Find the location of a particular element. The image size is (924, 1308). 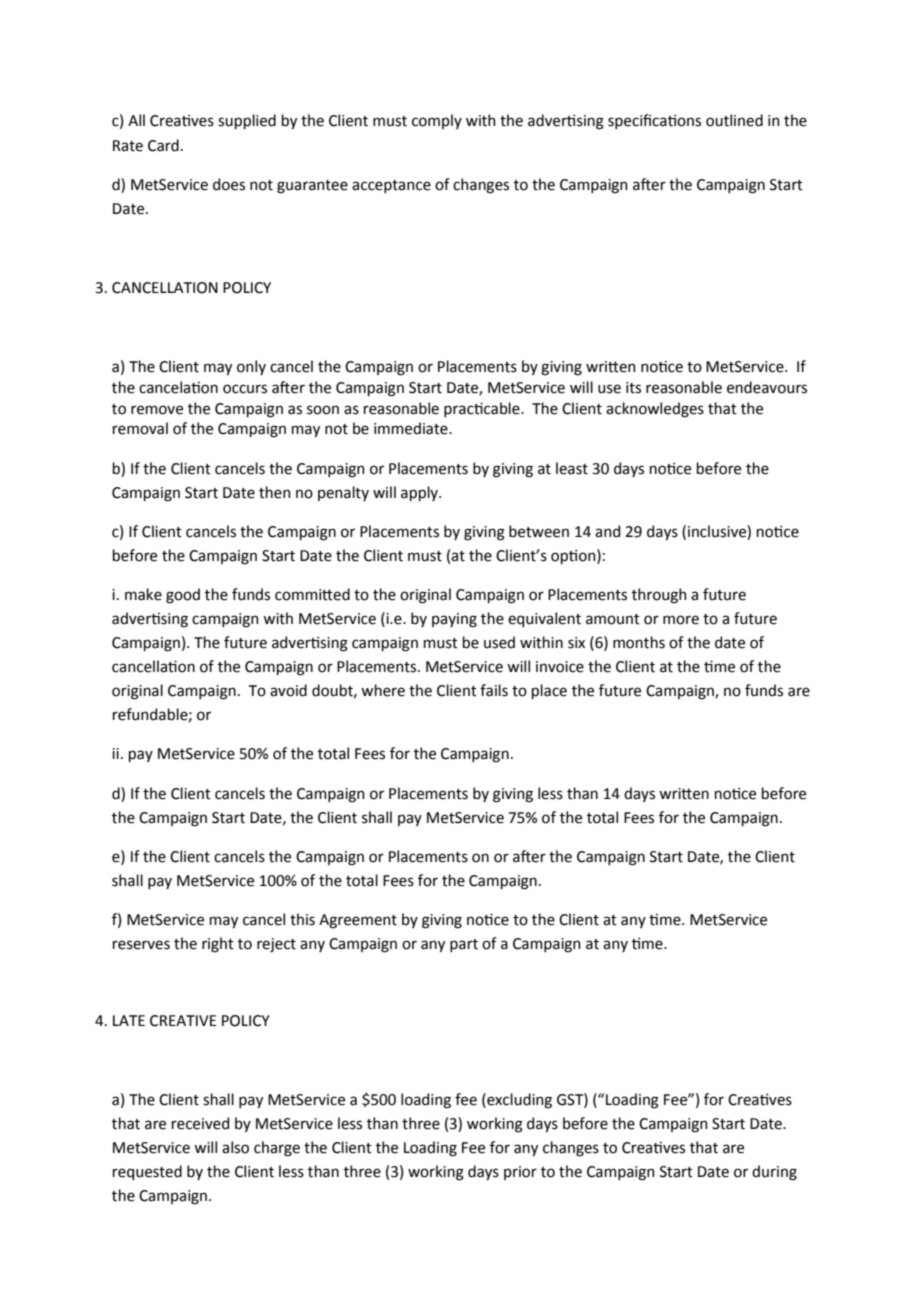

acknowledges is located at coordinates (655, 410).
